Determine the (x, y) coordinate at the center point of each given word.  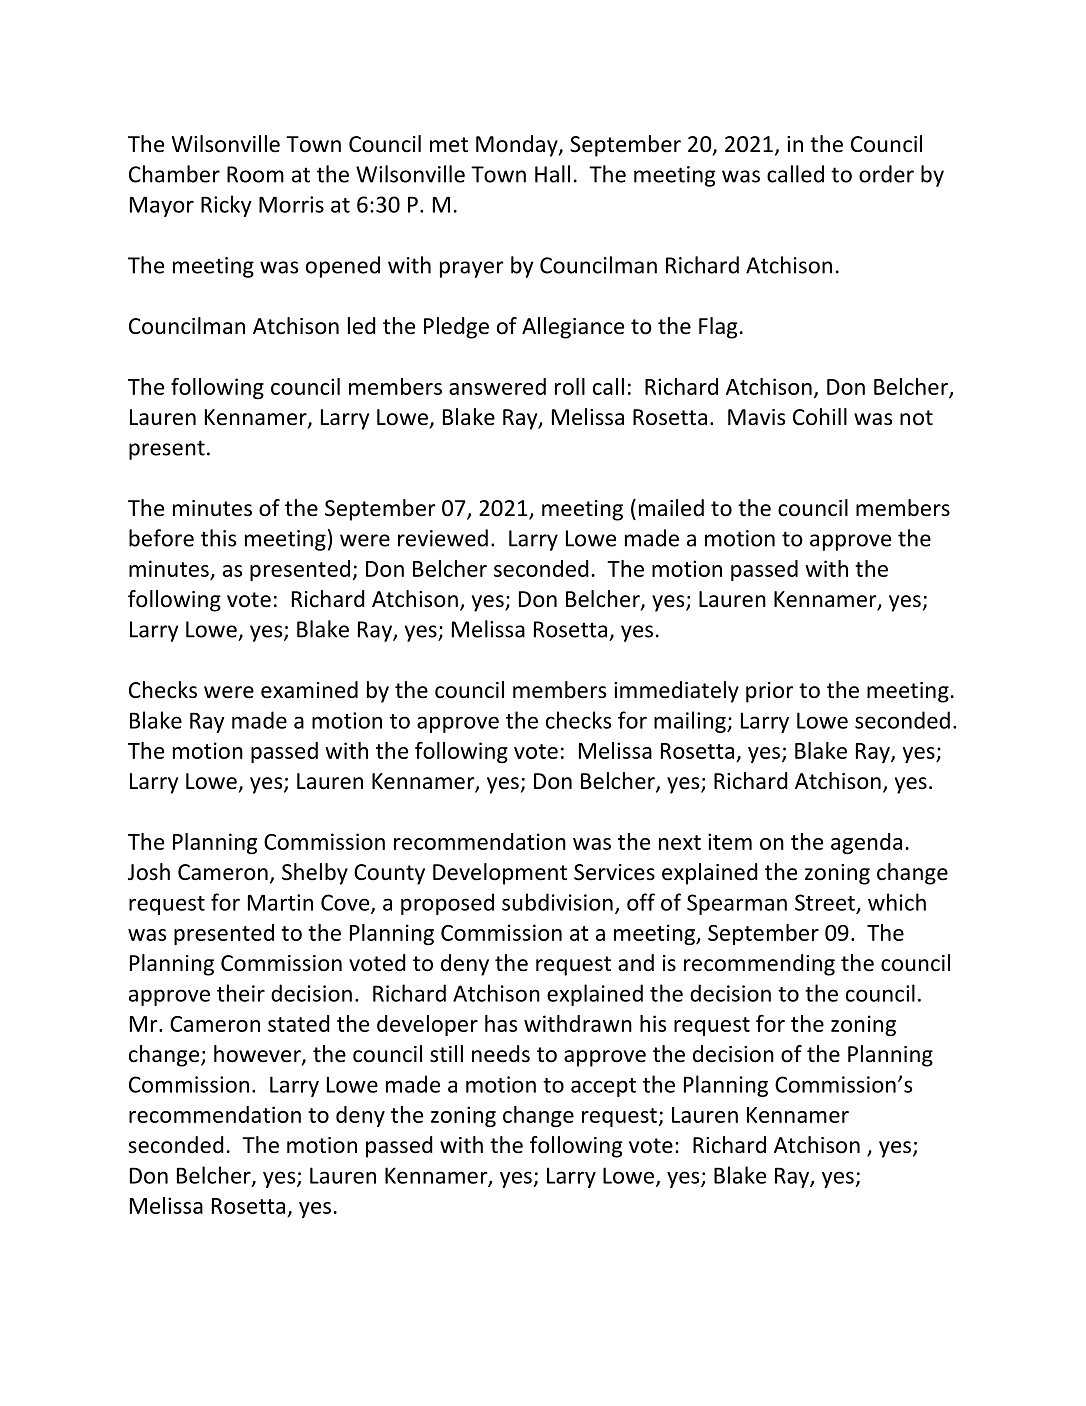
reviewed (443, 538)
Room (255, 174)
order (886, 174)
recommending (759, 965)
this (218, 538)
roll (570, 386)
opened (343, 267)
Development (500, 874)
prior (770, 692)
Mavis (756, 417)
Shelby (315, 874)
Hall (552, 174)
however (258, 1055)
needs (501, 1054)
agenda (866, 843)
